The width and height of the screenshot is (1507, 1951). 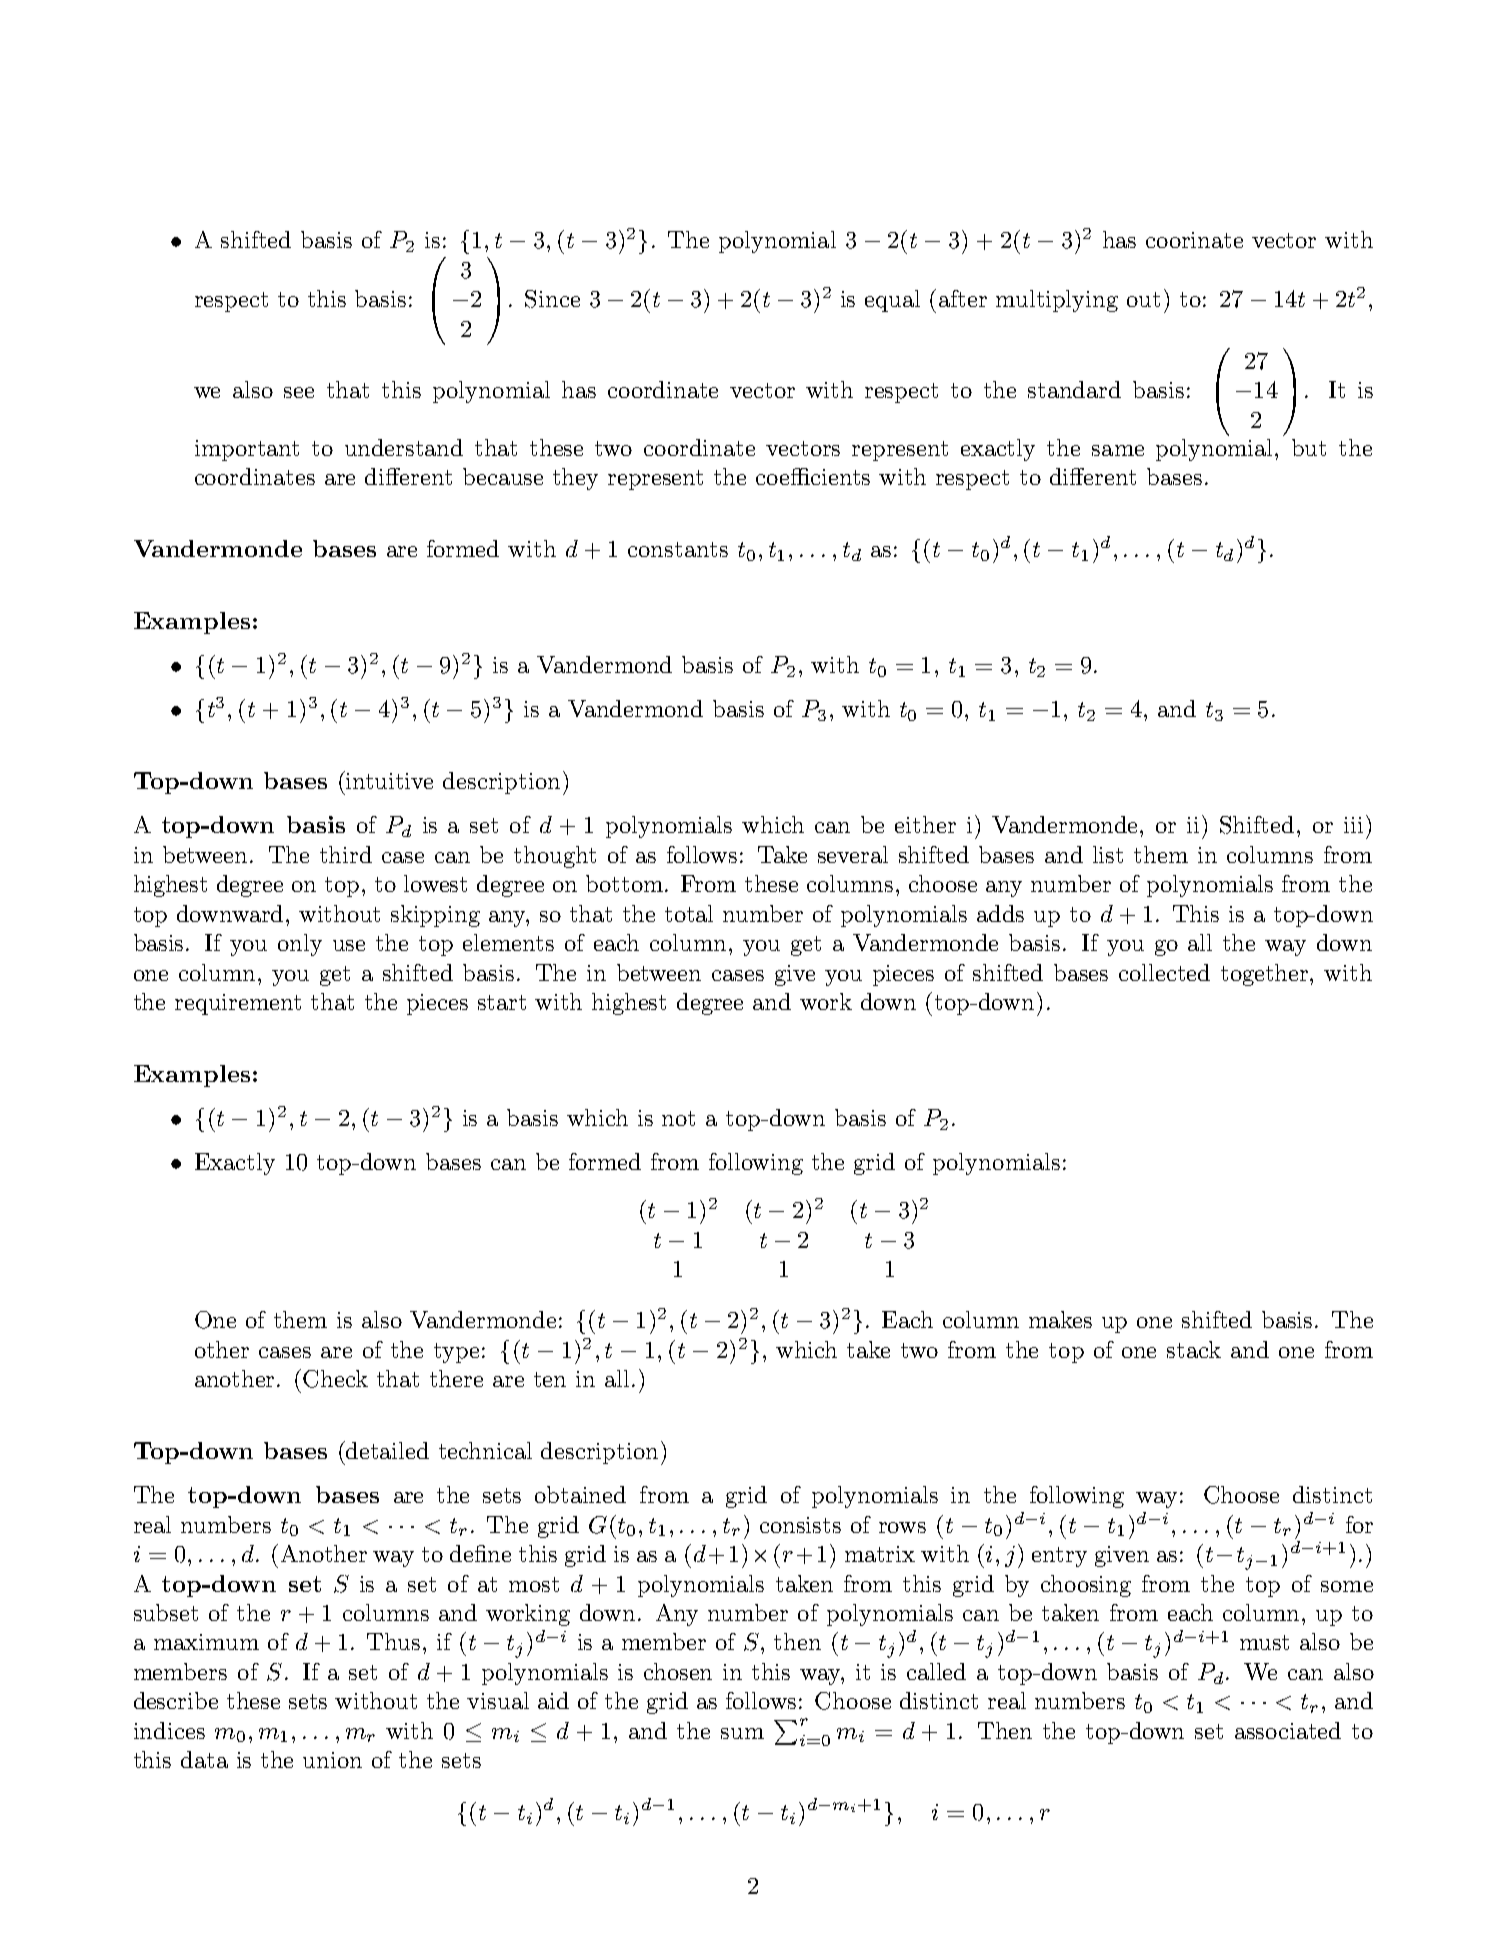 What do you see at coordinates (335, 1379) in the screenshot?
I see `Check` at bounding box center [335, 1379].
